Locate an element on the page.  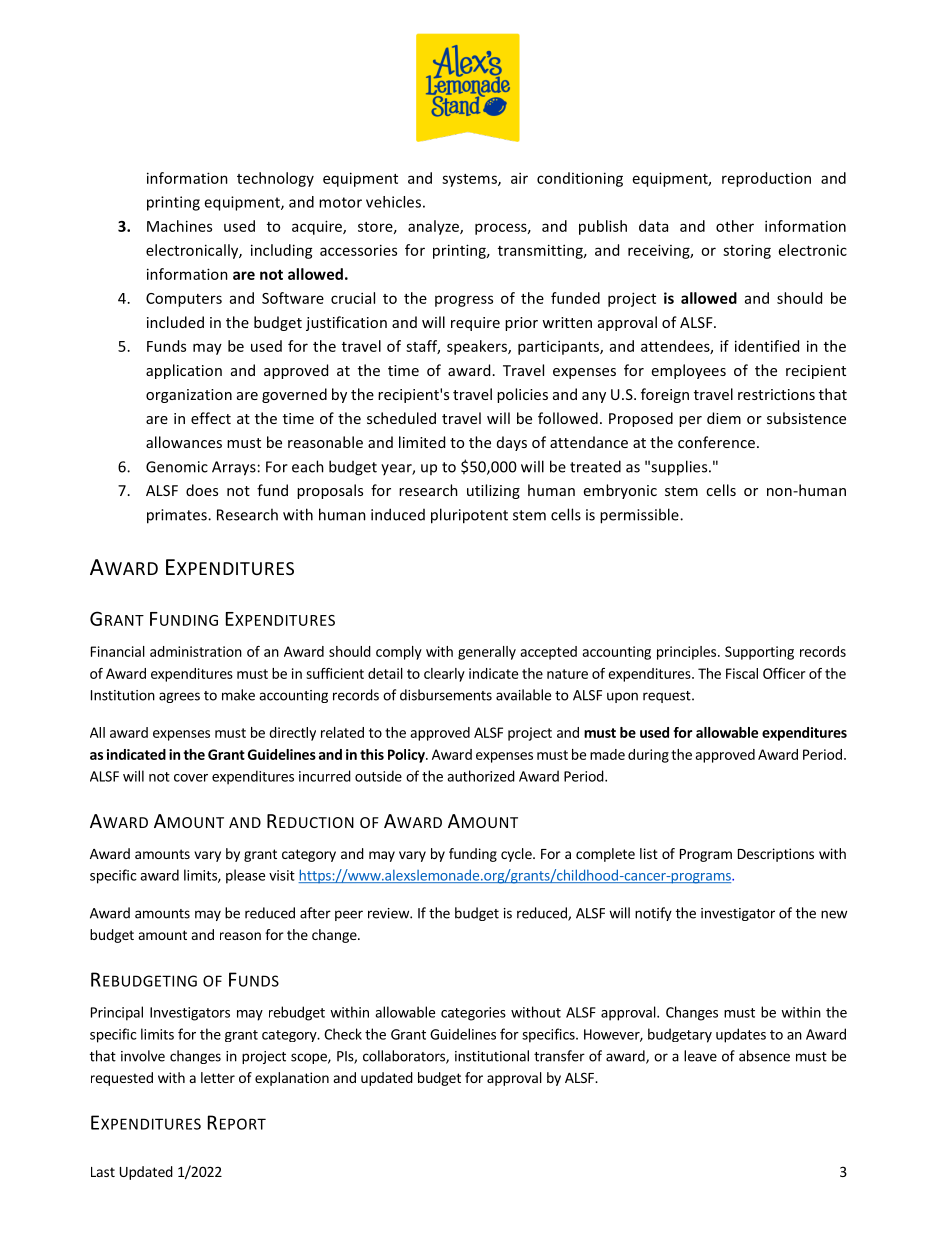
Last is located at coordinates (103, 1172).
